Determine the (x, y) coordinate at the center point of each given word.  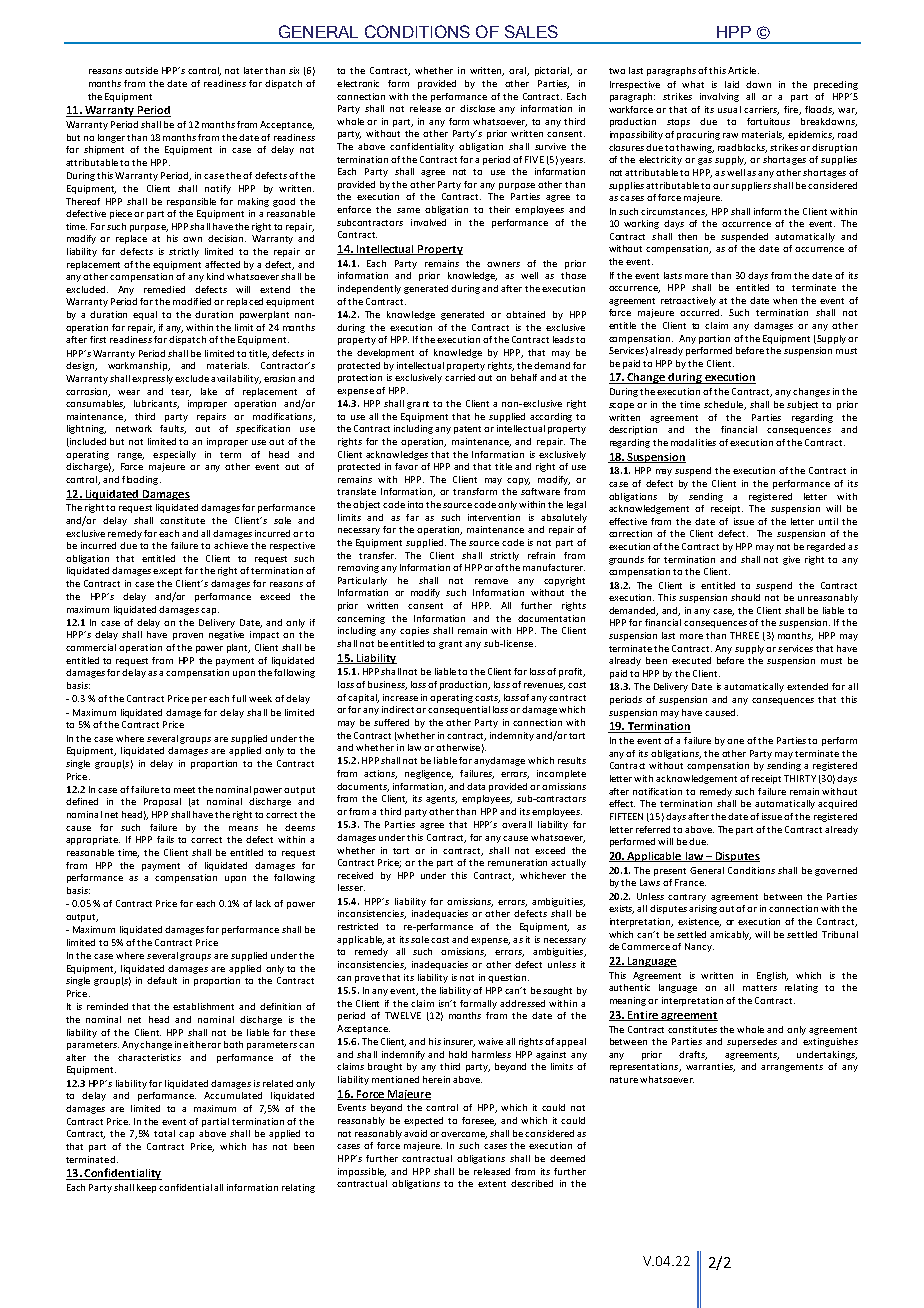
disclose (477, 108)
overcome (464, 1135)
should (745, 597)
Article (743, 70)
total (164, 1133)
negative (226, 635)
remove (491, 581)
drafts (693, 1055)
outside (141, 70)
